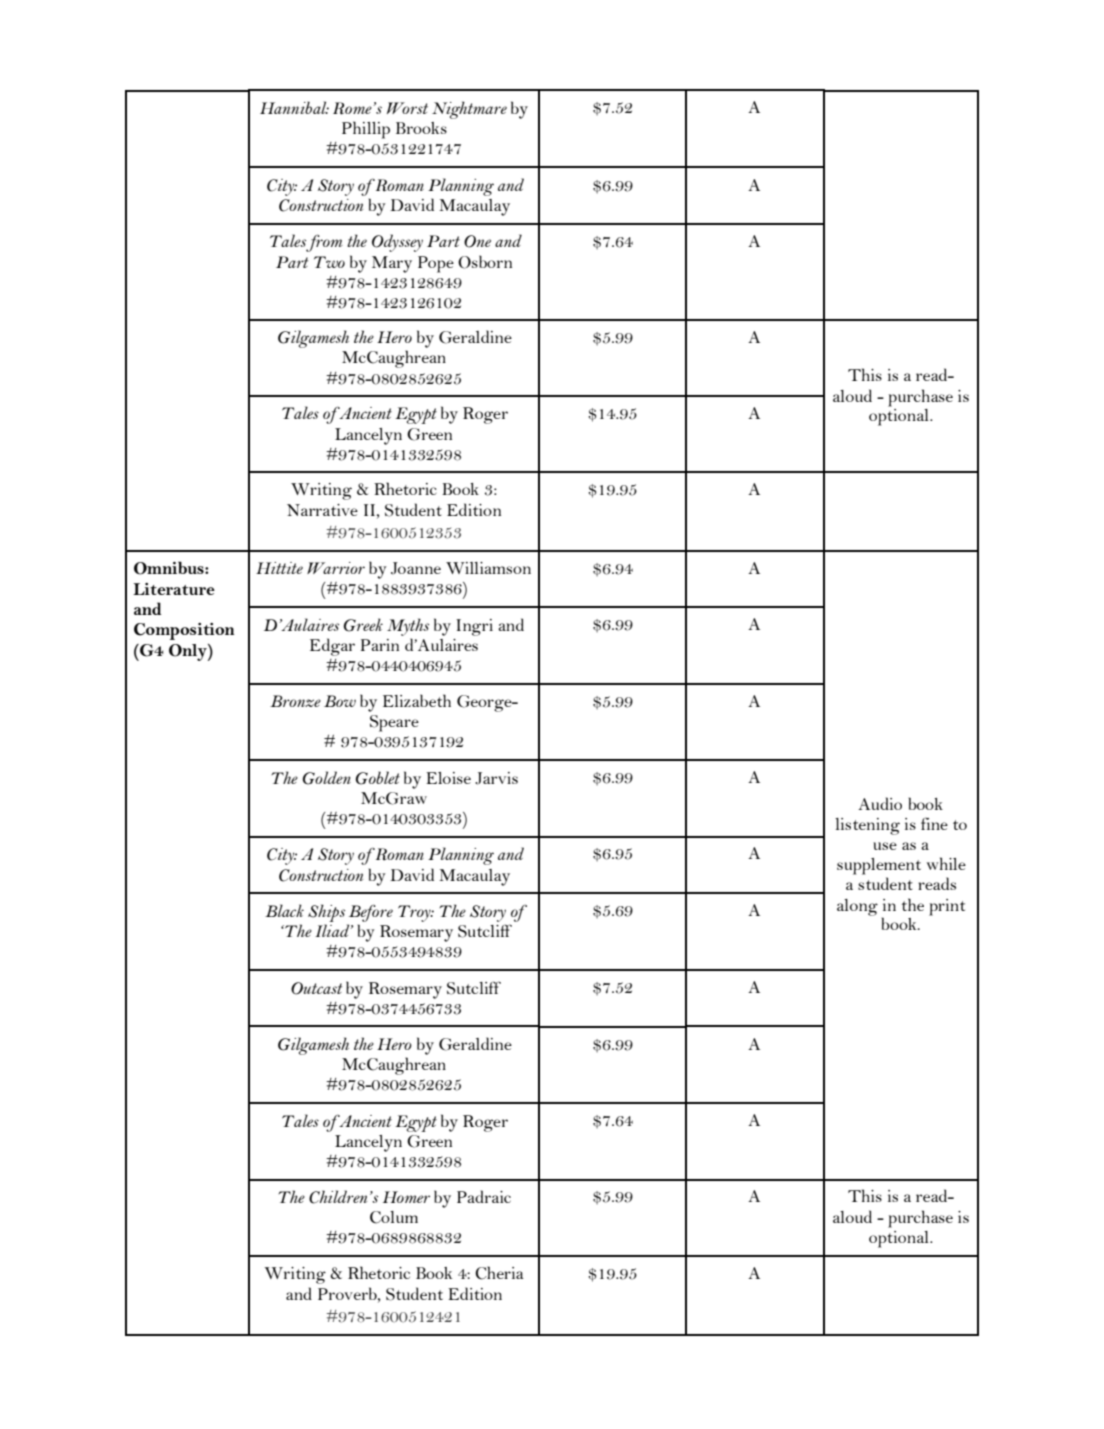 Image resolution: width=1104 pixels, height=1429 pixels. What do you see at coordinates (371, 913) in the page?
I see `Before` at bounding box center [371, 913].
